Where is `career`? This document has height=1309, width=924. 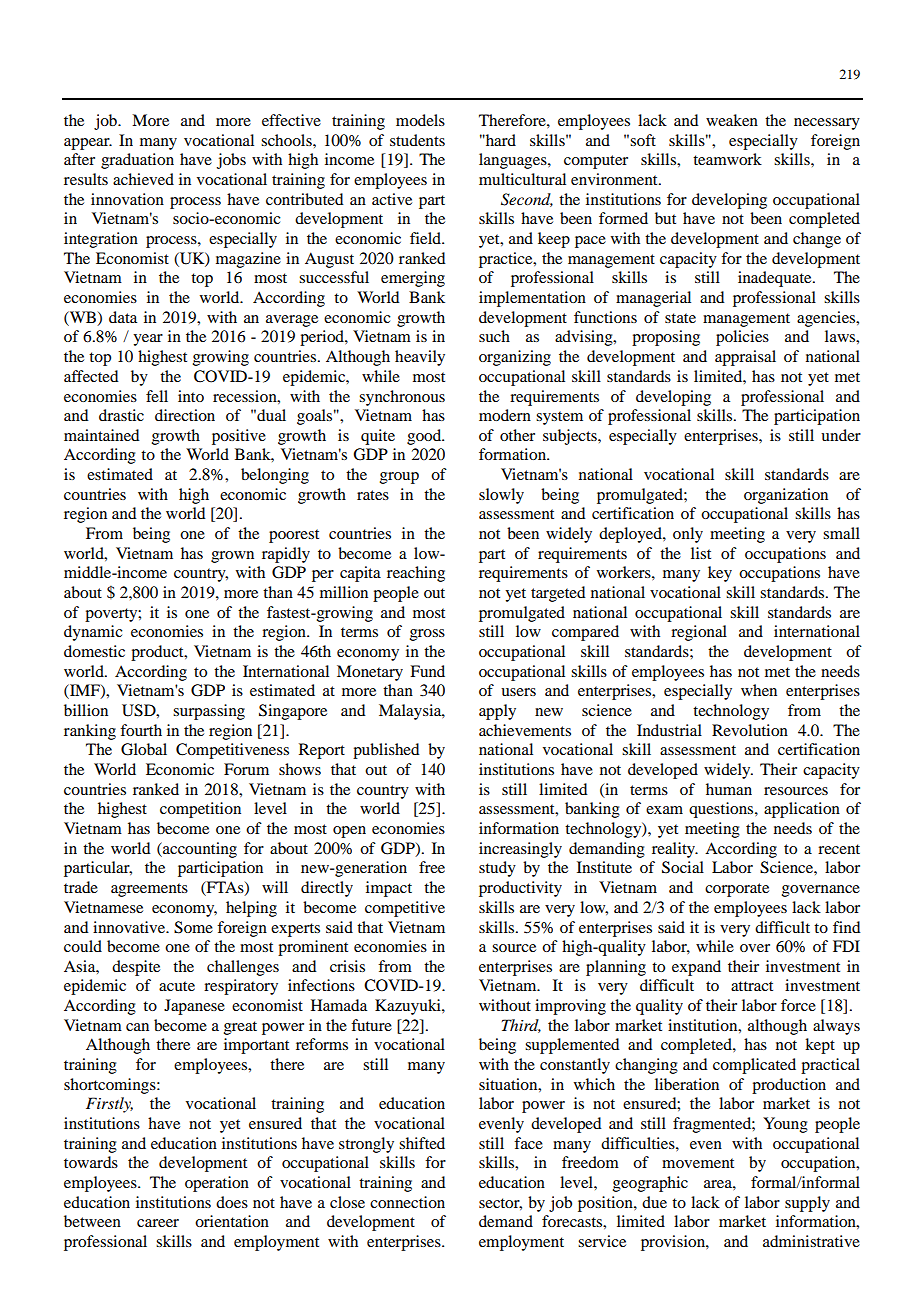 career is located at coordinates (158, 1223).
